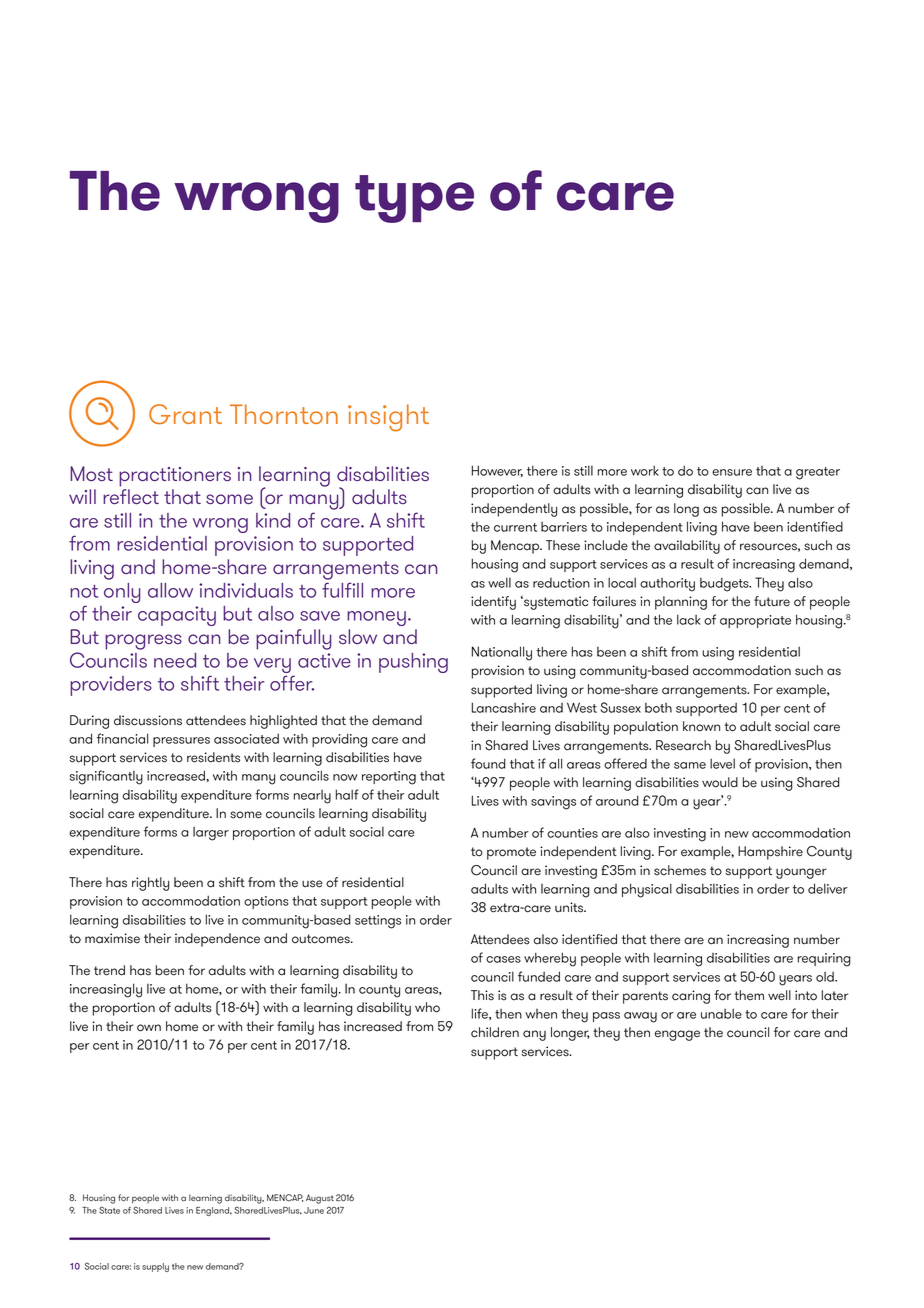 The height and width of the document is (1308, 924). Describe the element at coordinates (732, 472) in the document. I see `ensure` at that location.
